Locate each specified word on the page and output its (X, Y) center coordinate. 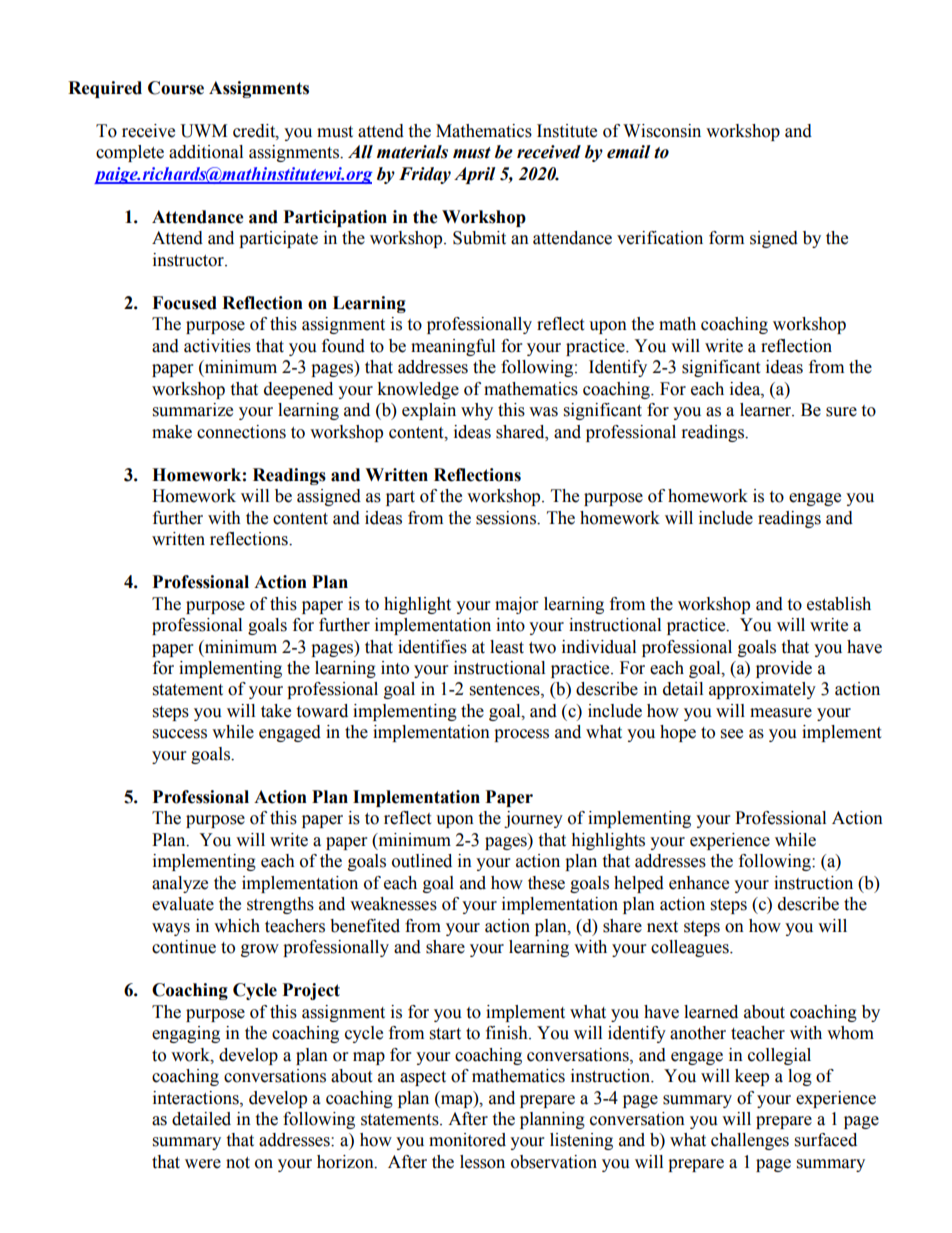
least (507, 647)
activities (217, 346)
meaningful (453, 347)
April (474, 175)
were (203, 1164)
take (276, 711)
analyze (180, 884)
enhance (699, 883)
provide (784, 669)
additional (206, 152)
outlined (422, 861)
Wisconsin (662, 131)
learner (767, 410)
